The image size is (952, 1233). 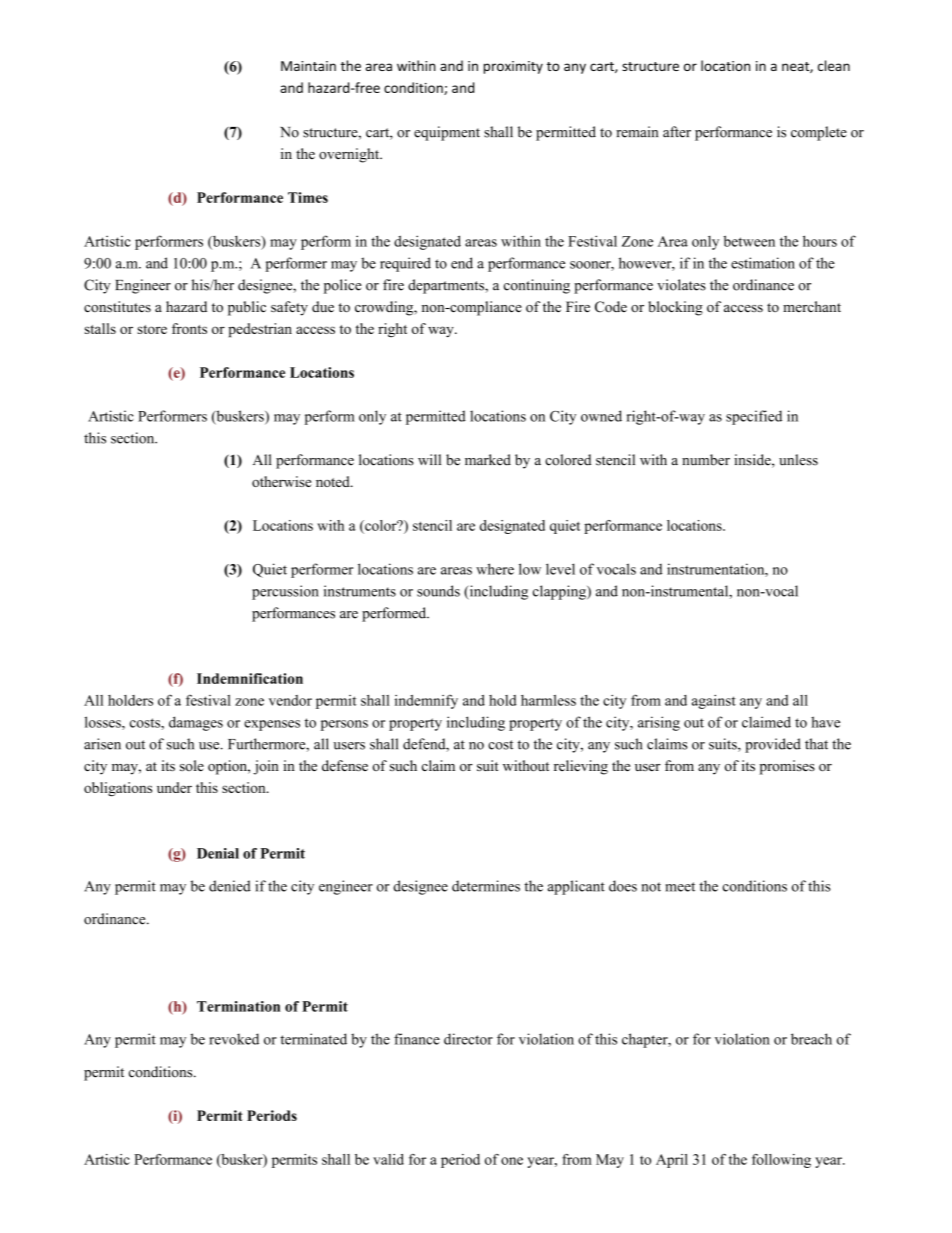 What do you see at coordinates (308, 66) in the document?
I see `Maintain` at bounding box center [308, 66].
